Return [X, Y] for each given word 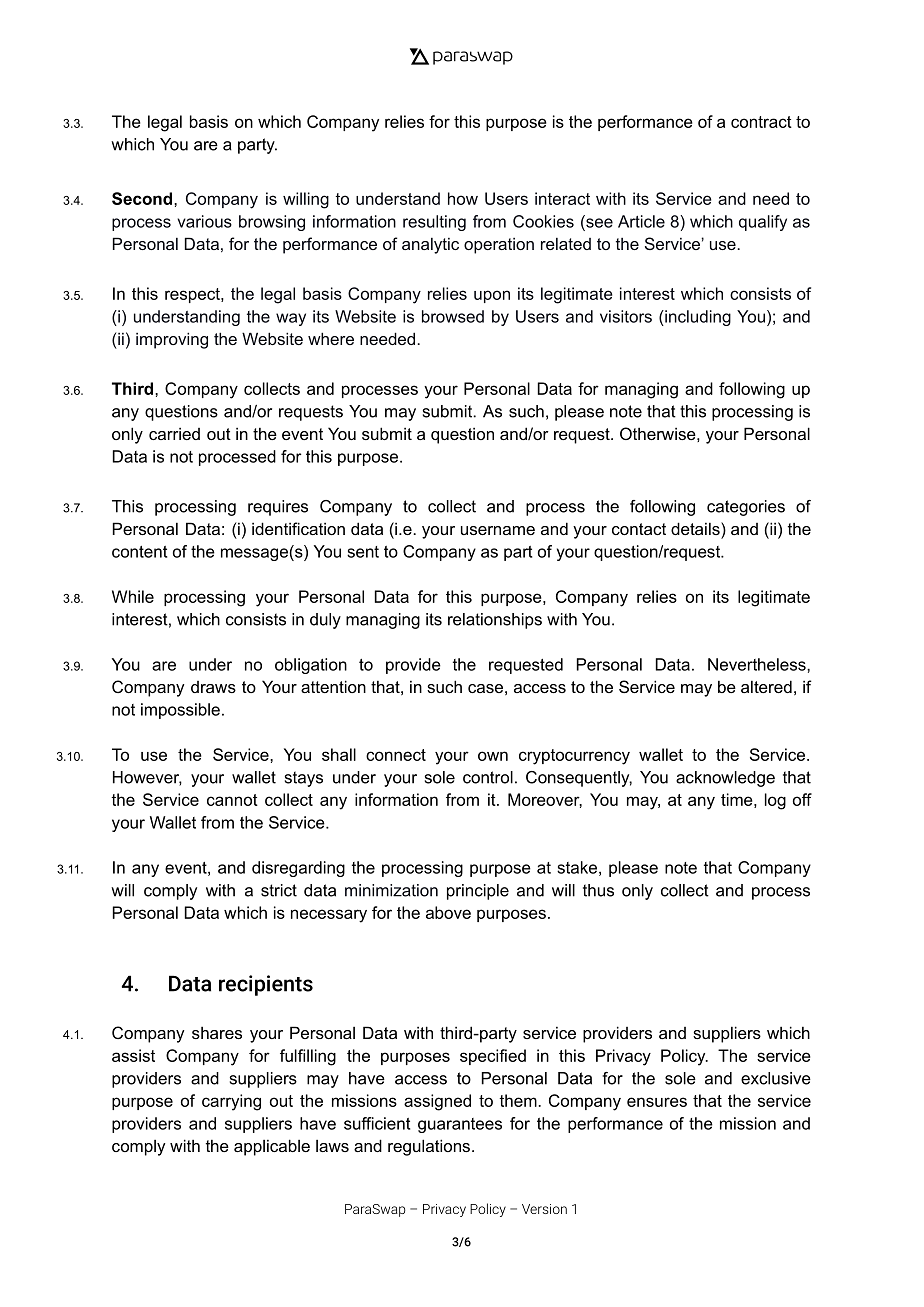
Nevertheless [758, 664]
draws [213, 687]
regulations [429, 1147]
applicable [272, 1147]
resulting [434, 223]
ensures [657, 1102]
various [204, 221]
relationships [495, 621]
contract [761, 122]
